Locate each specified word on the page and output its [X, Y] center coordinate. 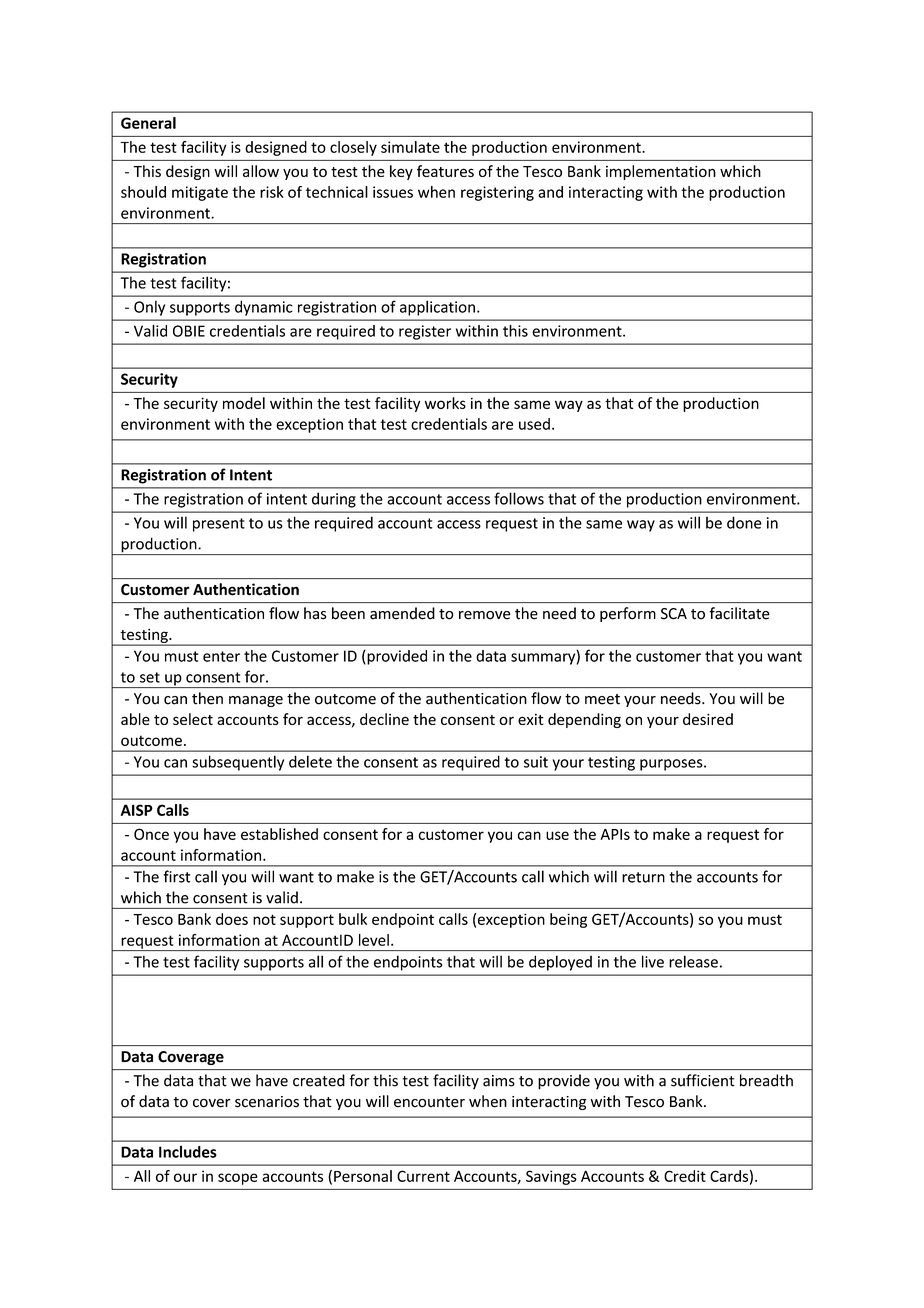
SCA [674, 614]
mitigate [200, 193]
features [445, 171]
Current [423, 1176]
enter [221, 656]
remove [485, 615]
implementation [661, 172]
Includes [188, 1152]
